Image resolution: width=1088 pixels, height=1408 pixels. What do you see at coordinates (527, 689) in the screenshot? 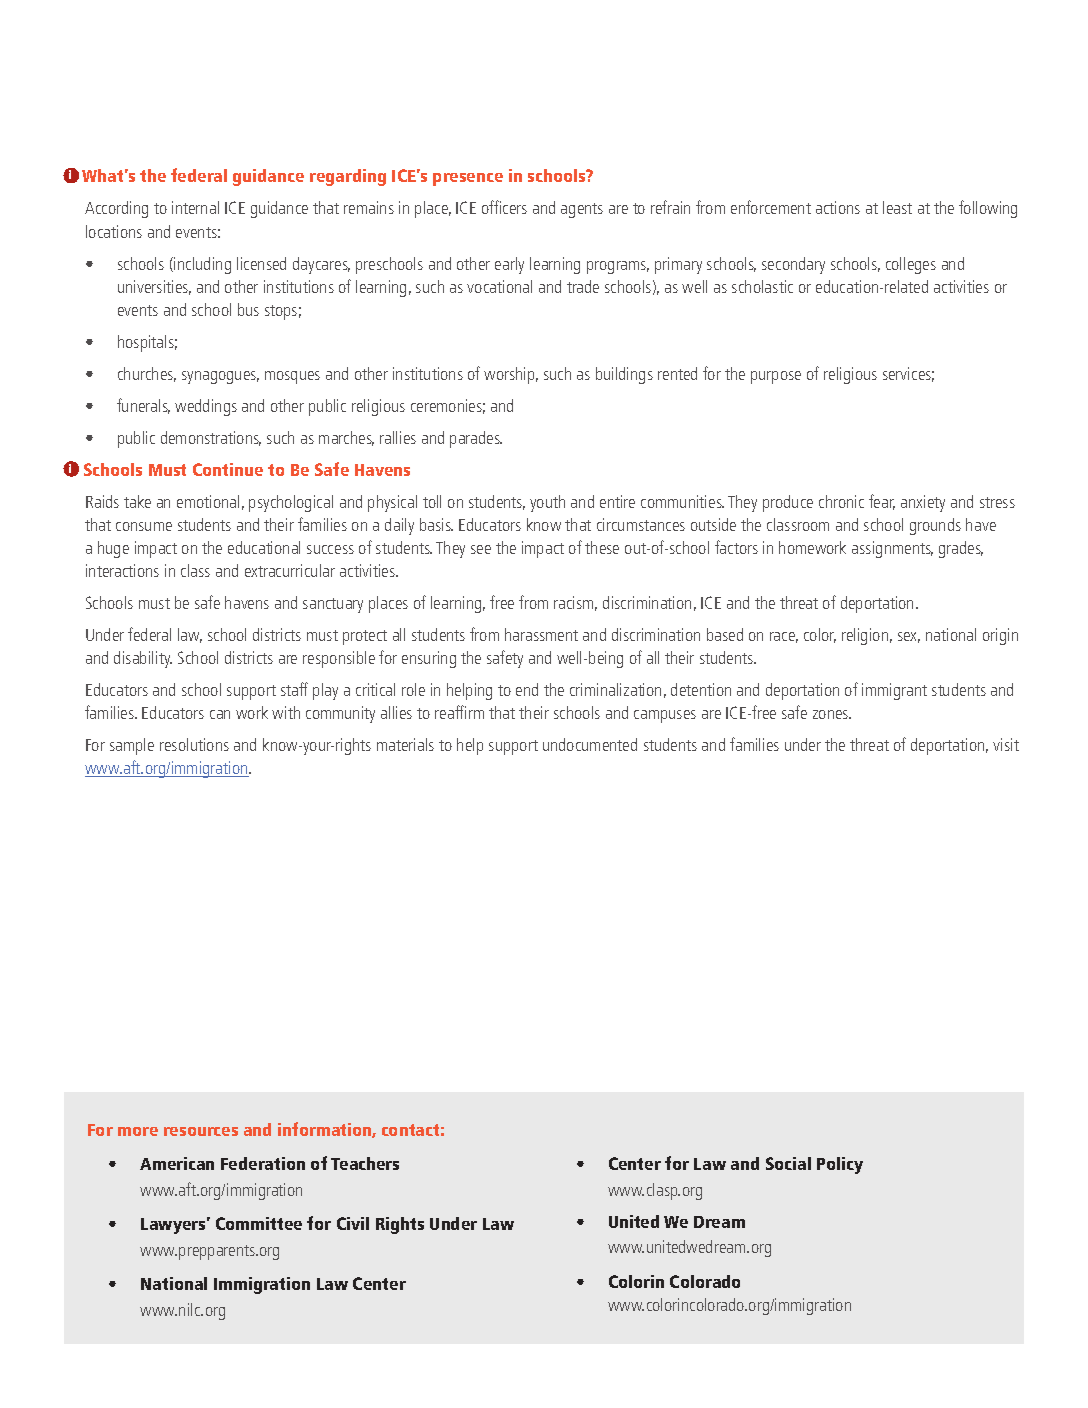
I see `end` at bounding box center [527, 689].
